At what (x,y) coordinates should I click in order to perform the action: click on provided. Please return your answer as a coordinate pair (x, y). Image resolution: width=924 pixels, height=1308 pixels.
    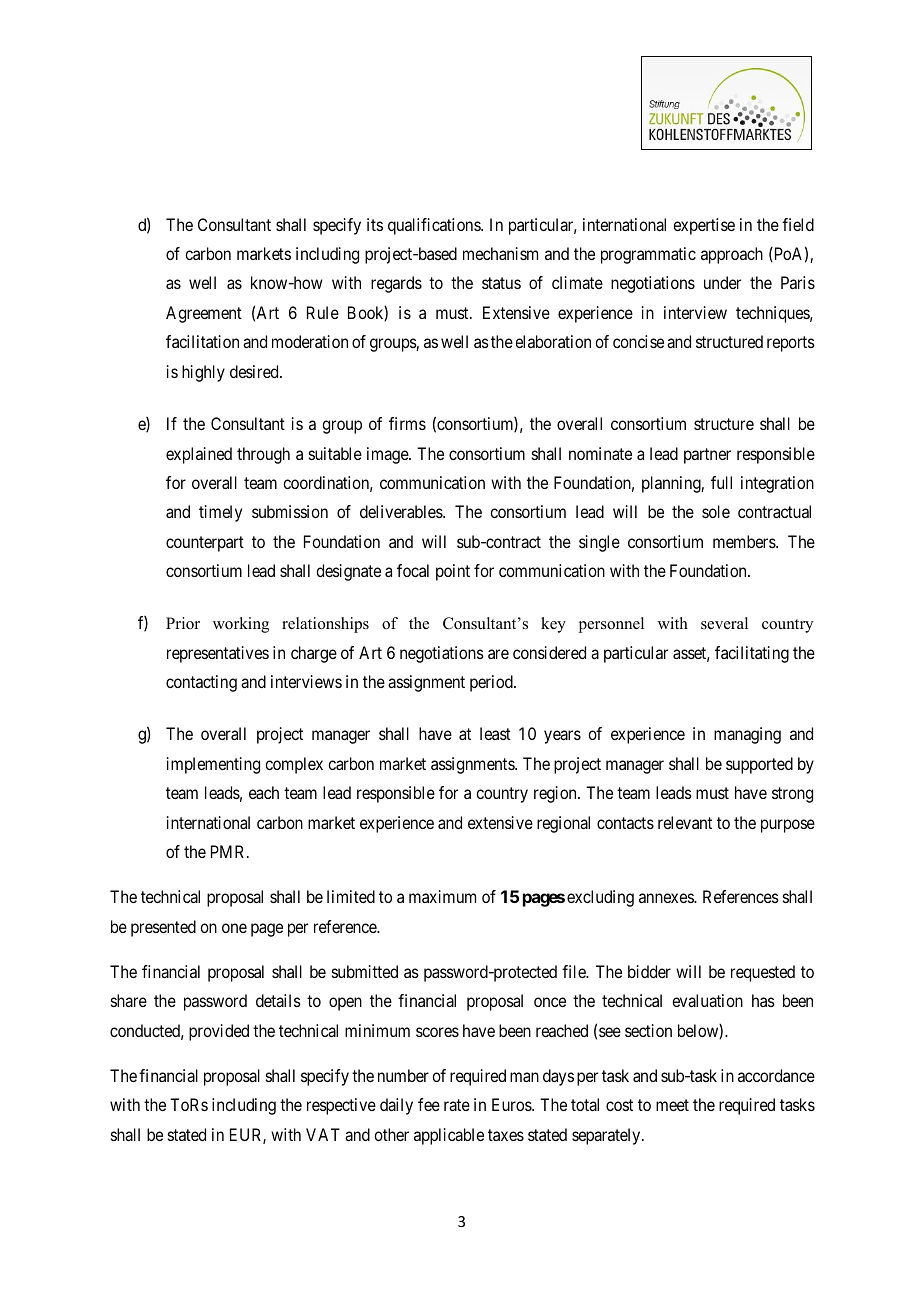
    Looking at the image, I should click on (219, 1032).
